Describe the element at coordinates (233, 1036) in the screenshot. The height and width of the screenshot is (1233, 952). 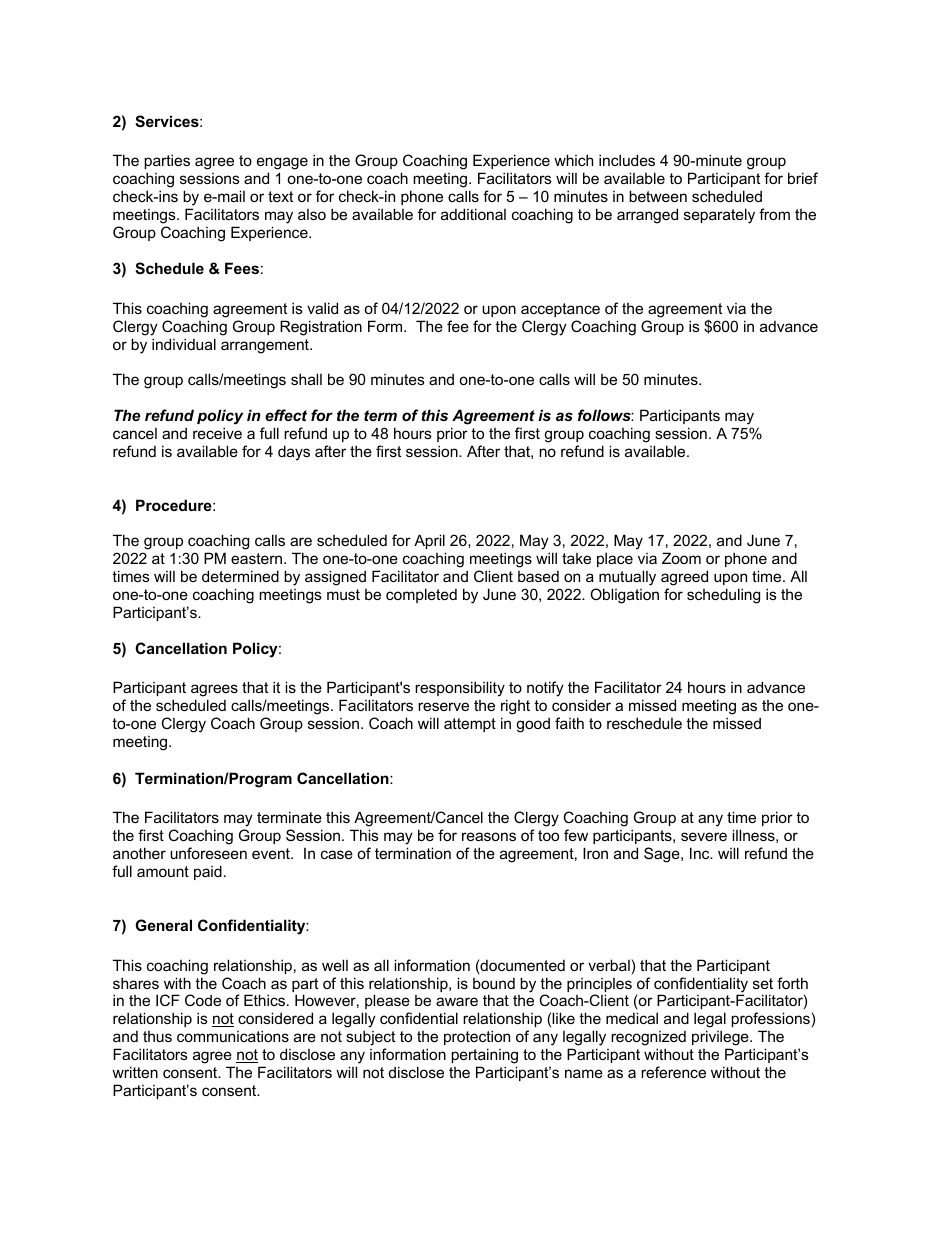
I see `communications` at that location.
